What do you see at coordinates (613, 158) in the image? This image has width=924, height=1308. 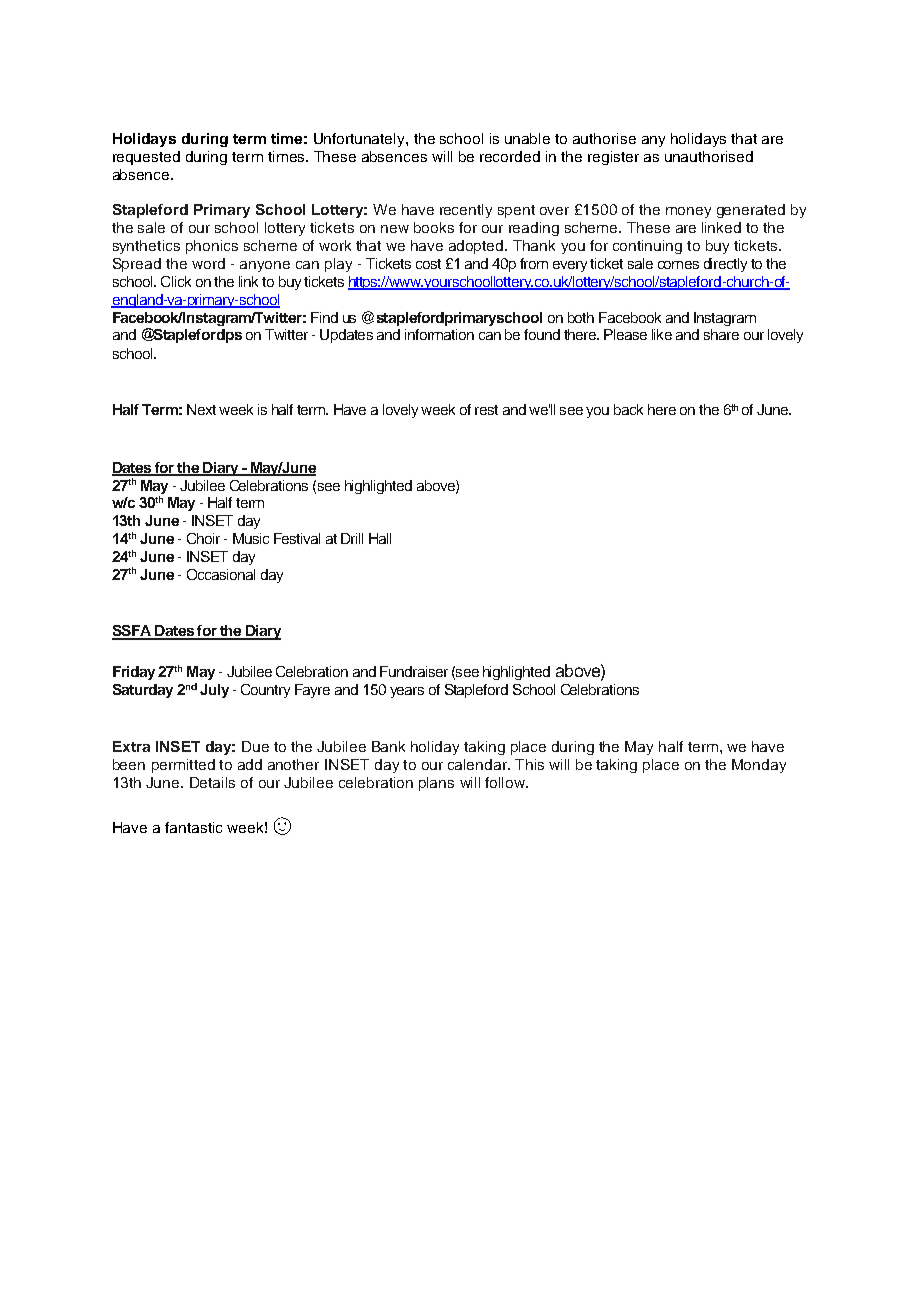 I see `register` at bounding box center [613, 158].
